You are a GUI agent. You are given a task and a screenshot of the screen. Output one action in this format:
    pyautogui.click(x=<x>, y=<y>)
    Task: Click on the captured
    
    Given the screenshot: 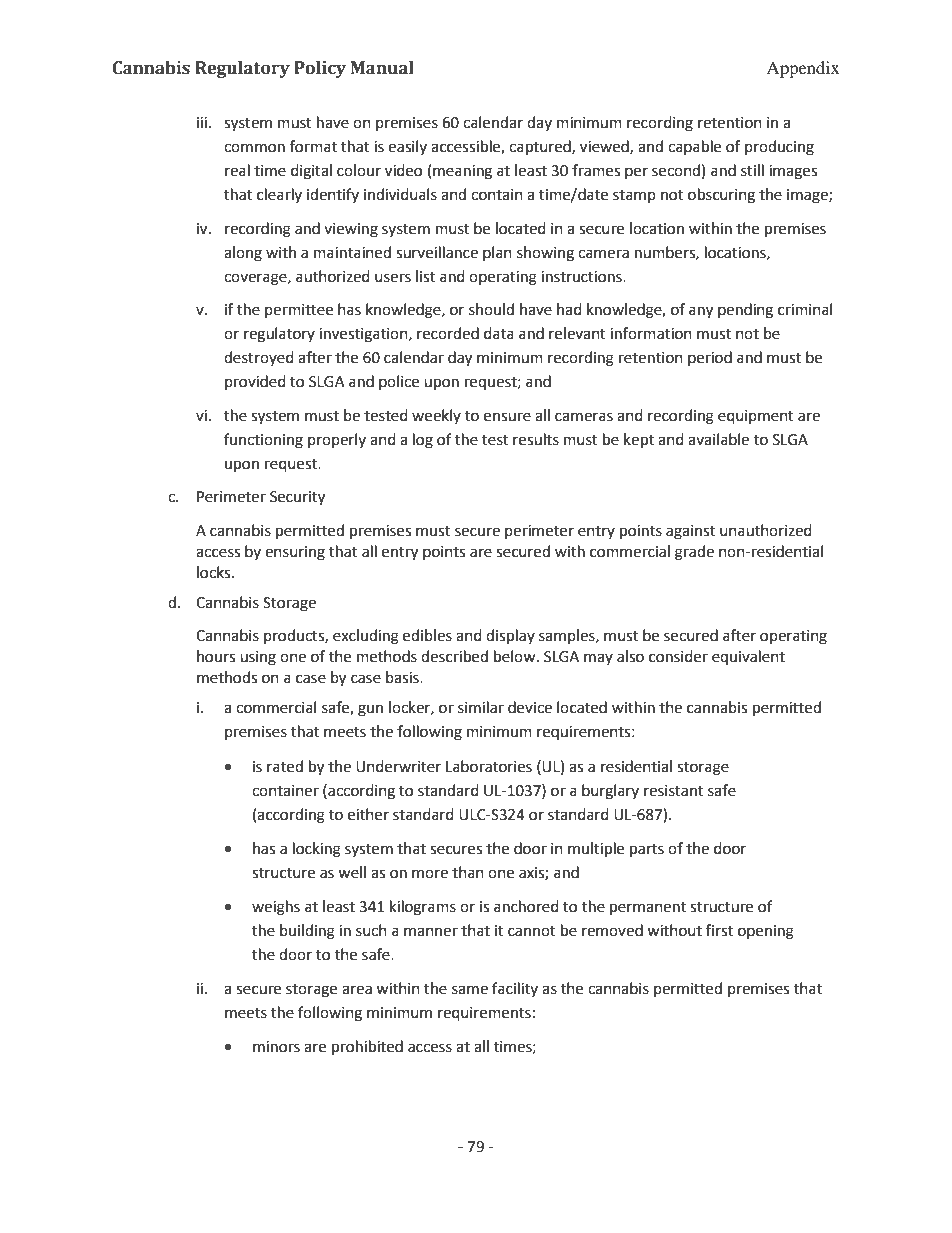 What is the action you would take?
    pyautogui.click(x=541, y=148)
